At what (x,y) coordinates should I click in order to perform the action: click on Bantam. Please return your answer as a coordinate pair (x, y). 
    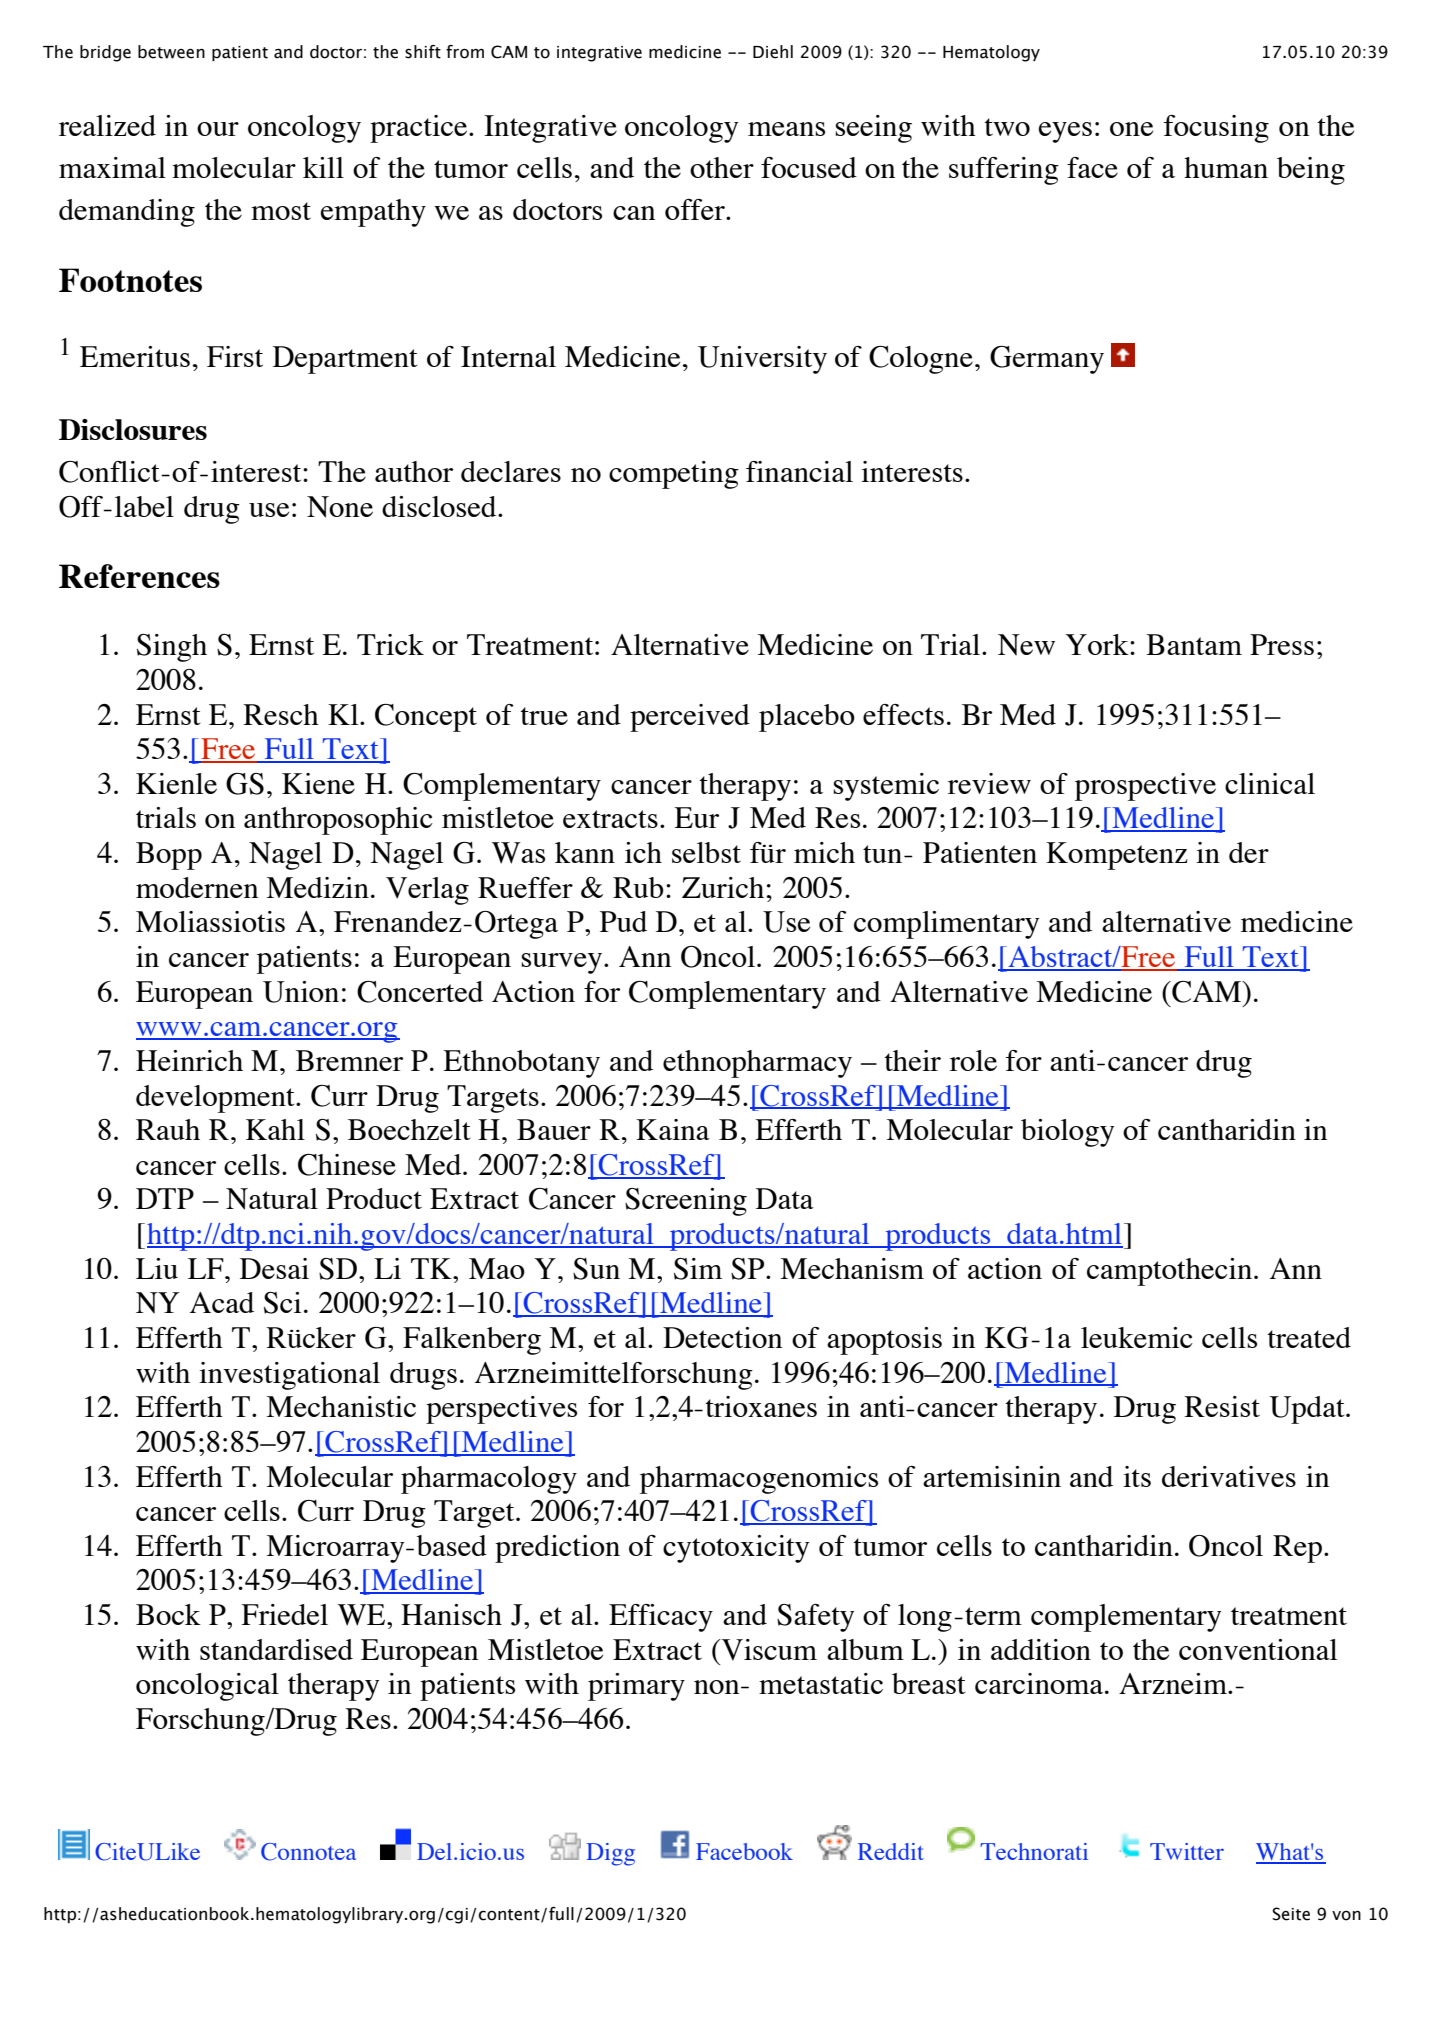
    Looking at the image, I should click on (1194, 644).
